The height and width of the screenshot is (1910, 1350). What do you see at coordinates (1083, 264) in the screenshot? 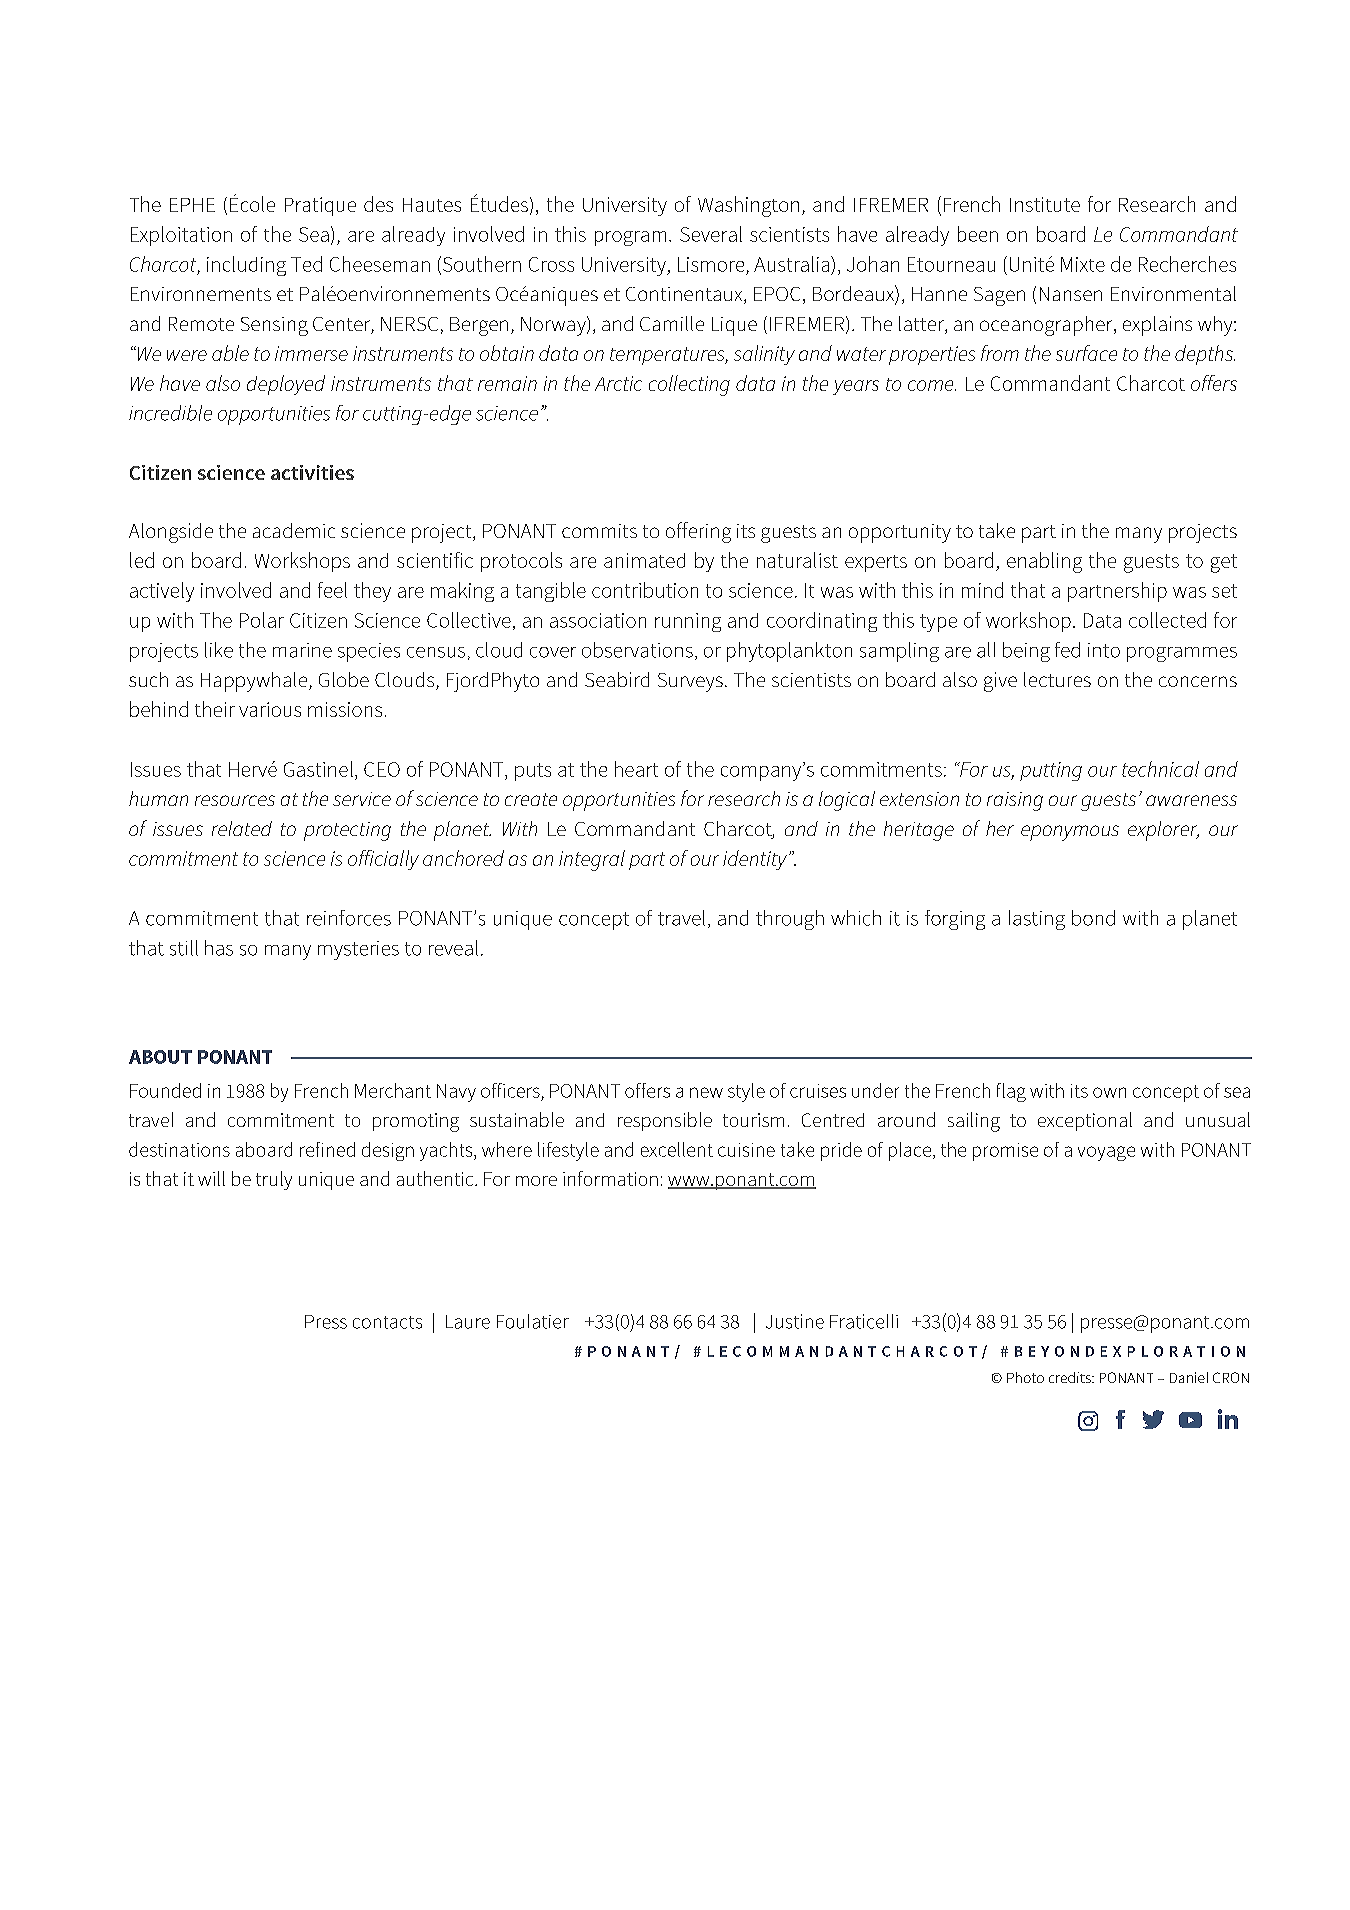
I see `Mixte` at bounding box center [1083, 264].
